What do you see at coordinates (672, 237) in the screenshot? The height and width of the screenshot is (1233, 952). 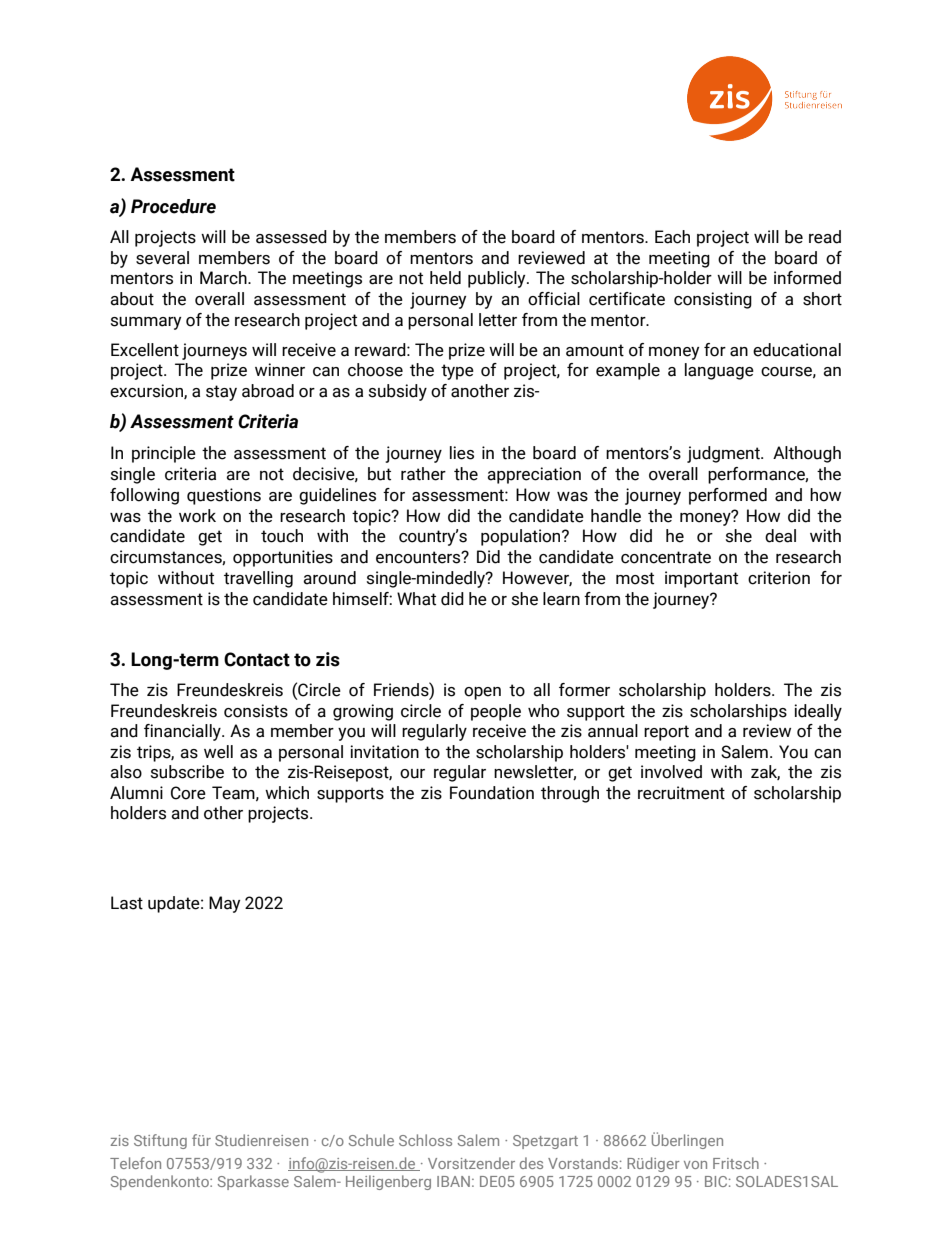 I see `Each` at bounding box center [672, 237].
